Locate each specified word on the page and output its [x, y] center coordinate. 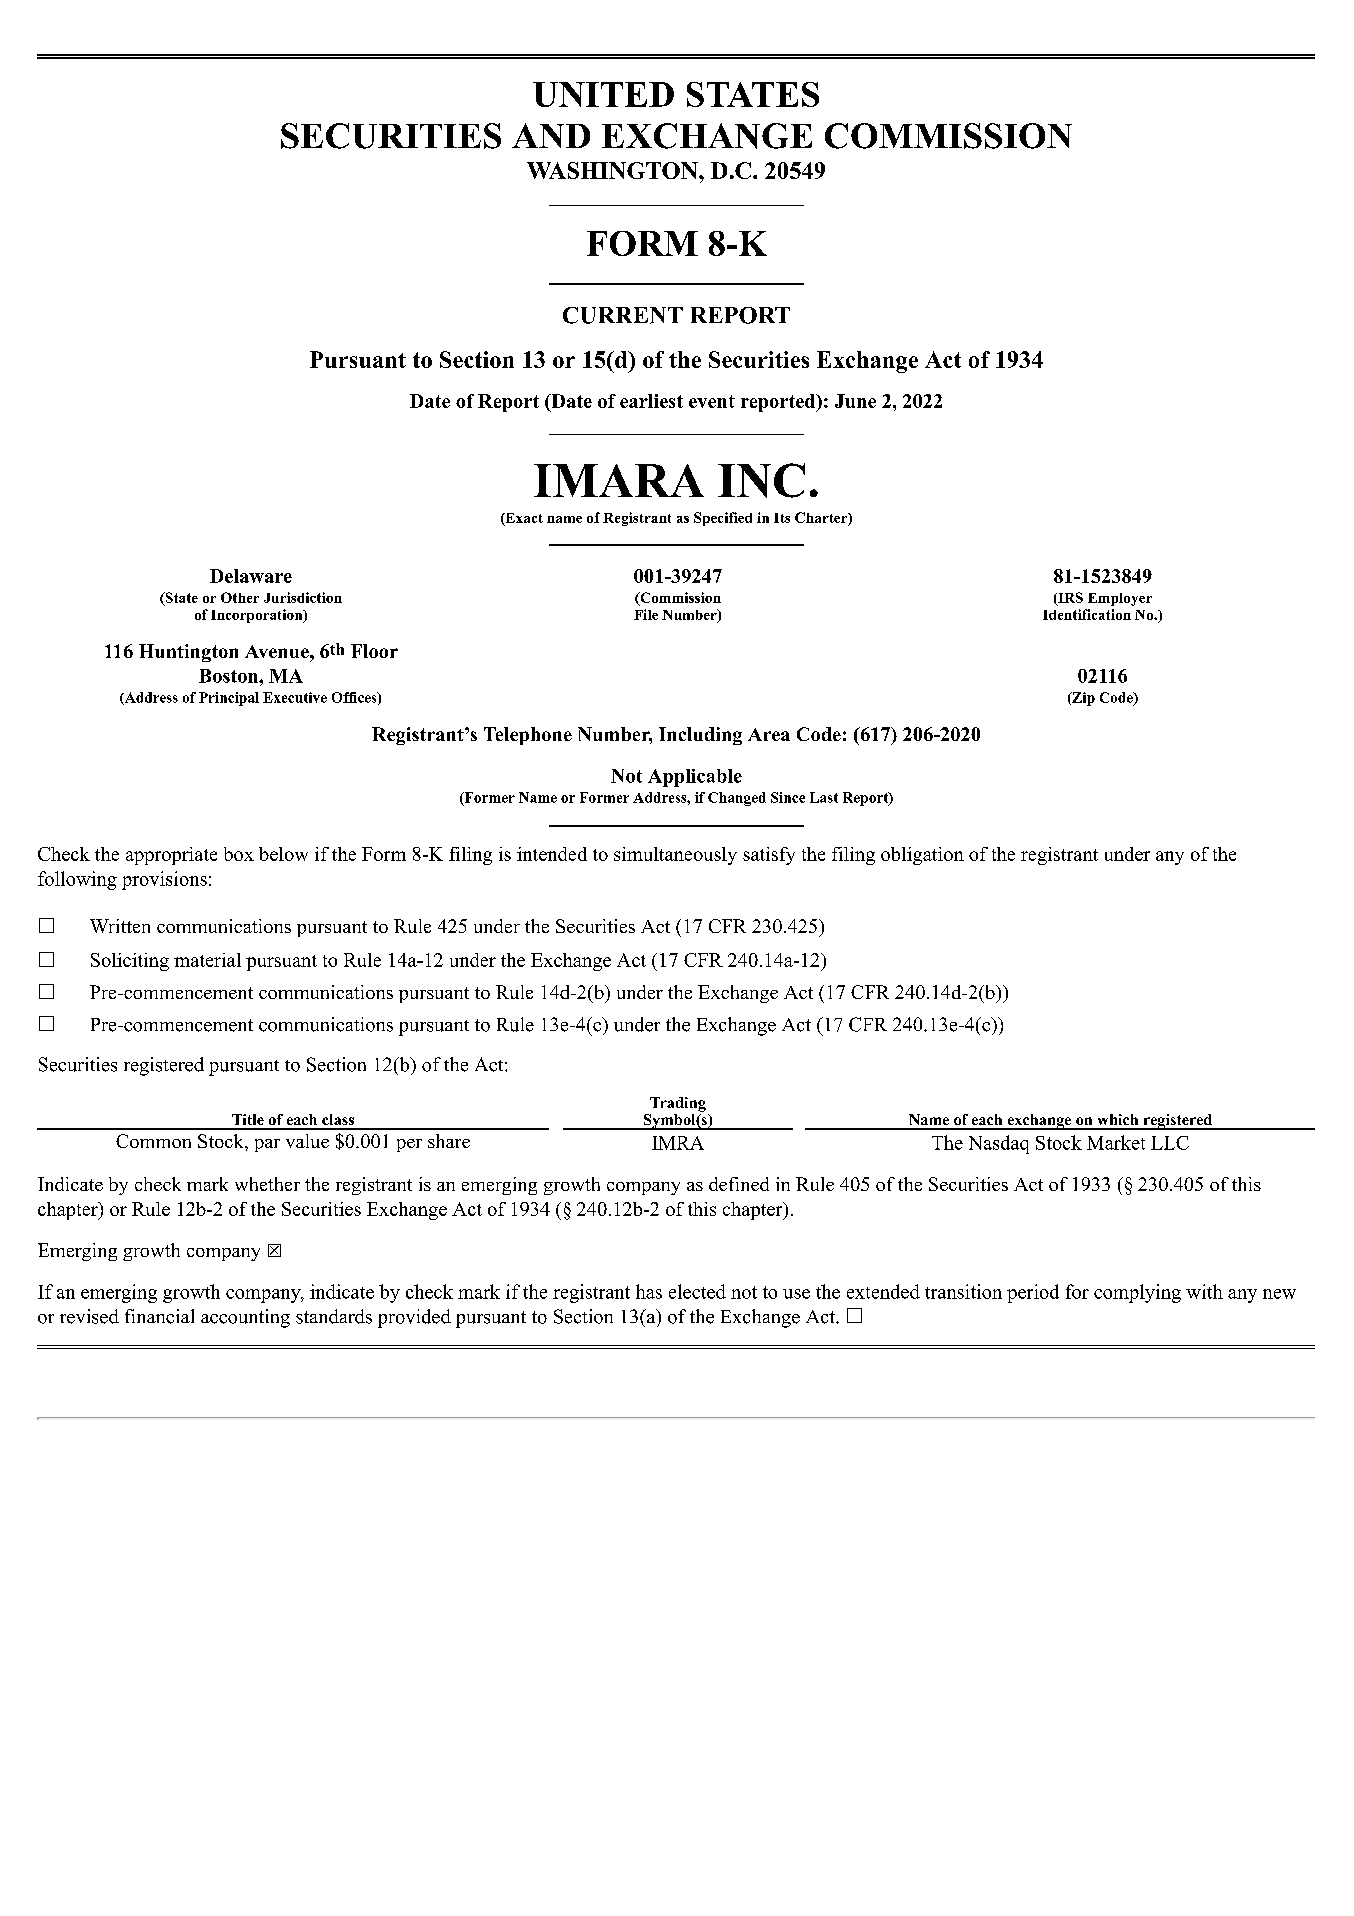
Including [700, 736]
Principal [229, 699]
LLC [1170, 1143]
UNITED [603, 94]
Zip [1082, 699]
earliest [651, 401]
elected [697, 1291]
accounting [245, 1318]
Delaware [251, 576]
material [207, 960]
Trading [678, 1104]
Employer [1120, 599]
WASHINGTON [613, 170]
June [855, 401]
